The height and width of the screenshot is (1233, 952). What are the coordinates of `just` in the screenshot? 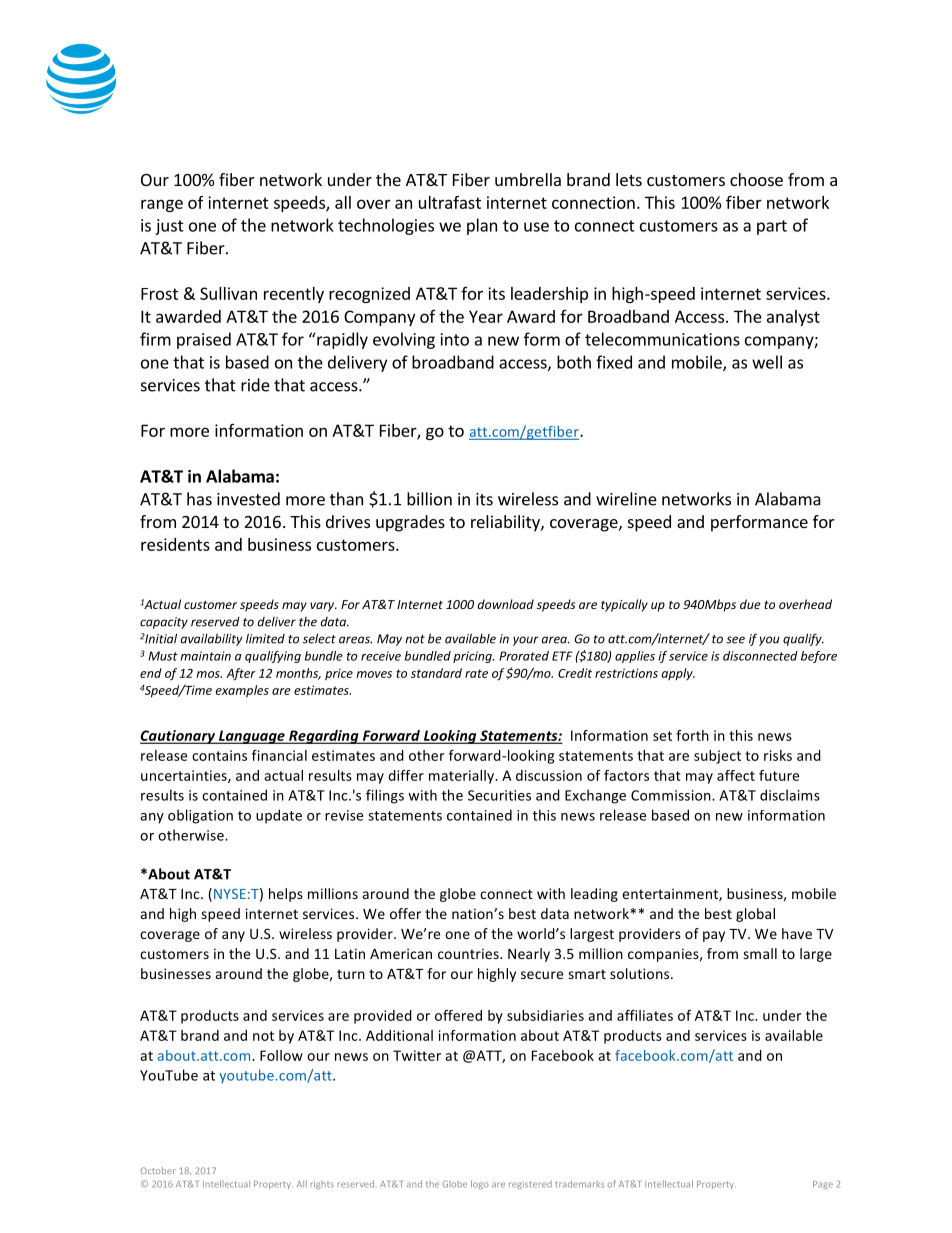 It's located at (169, 227).
